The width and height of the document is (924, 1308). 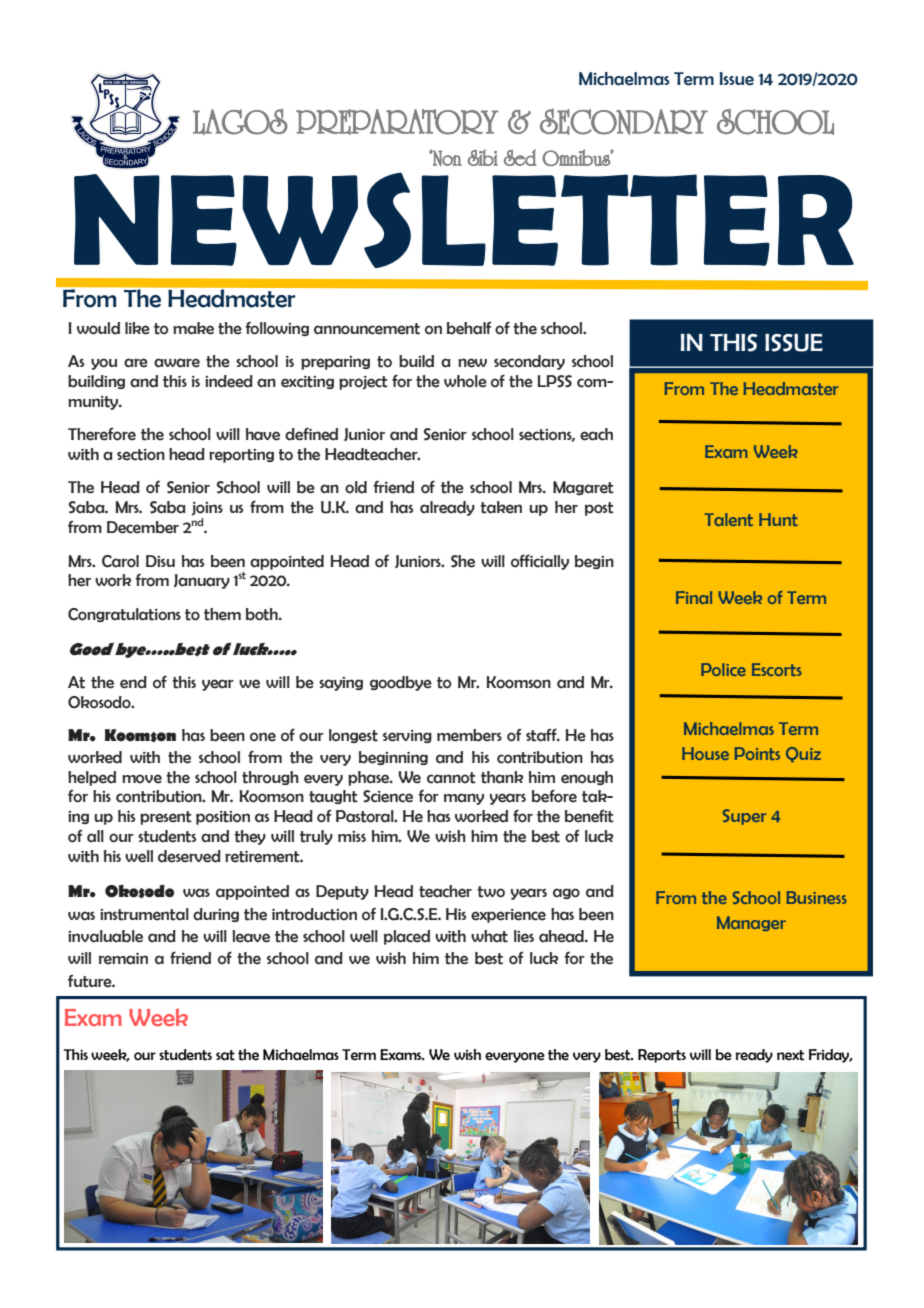 I want to click on January, so click(x=202, y=581).
